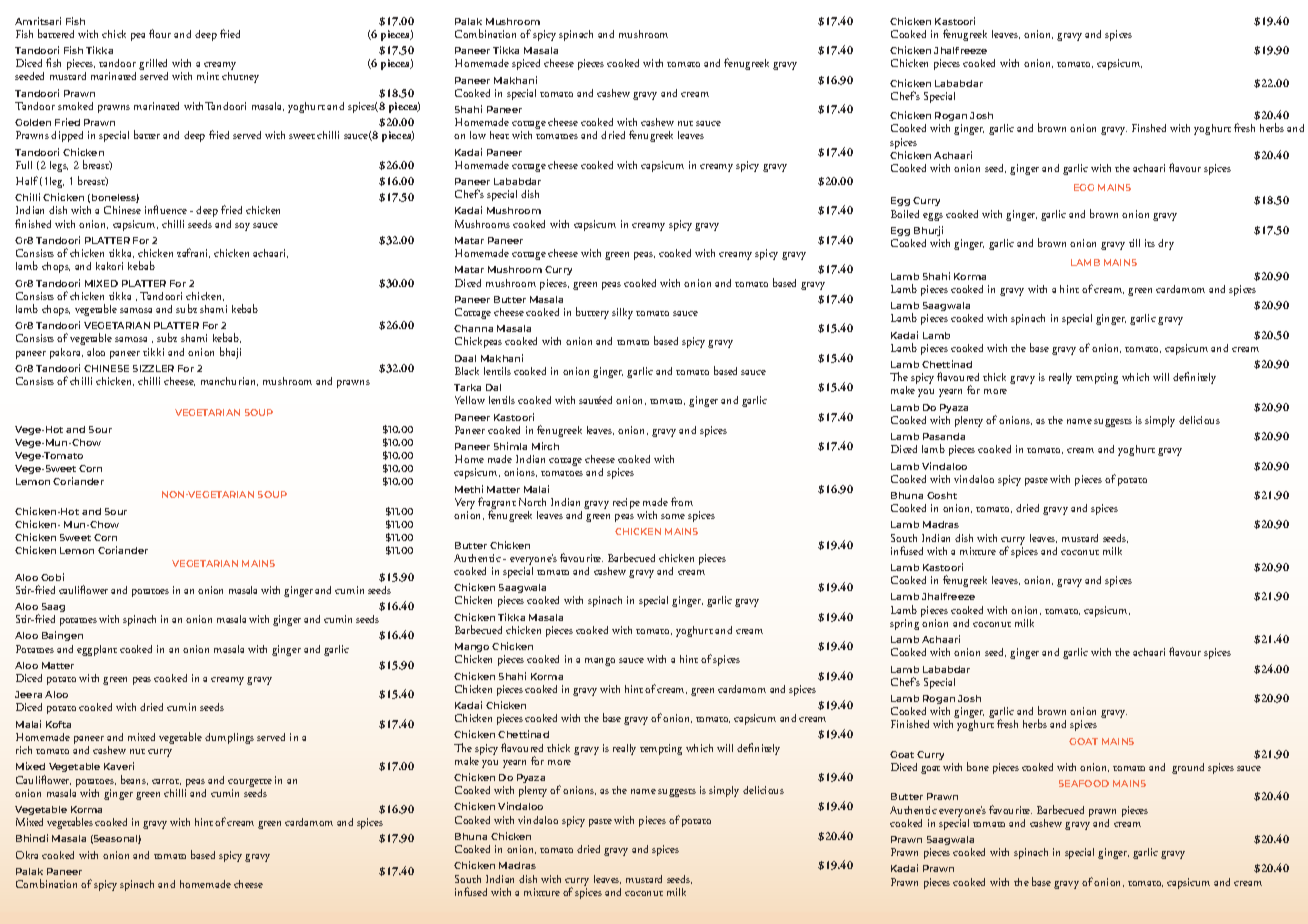  What do you see at coordinates (1188, 768) in the screenshot?
I see `ground` at bounding box center [1188, 768].
